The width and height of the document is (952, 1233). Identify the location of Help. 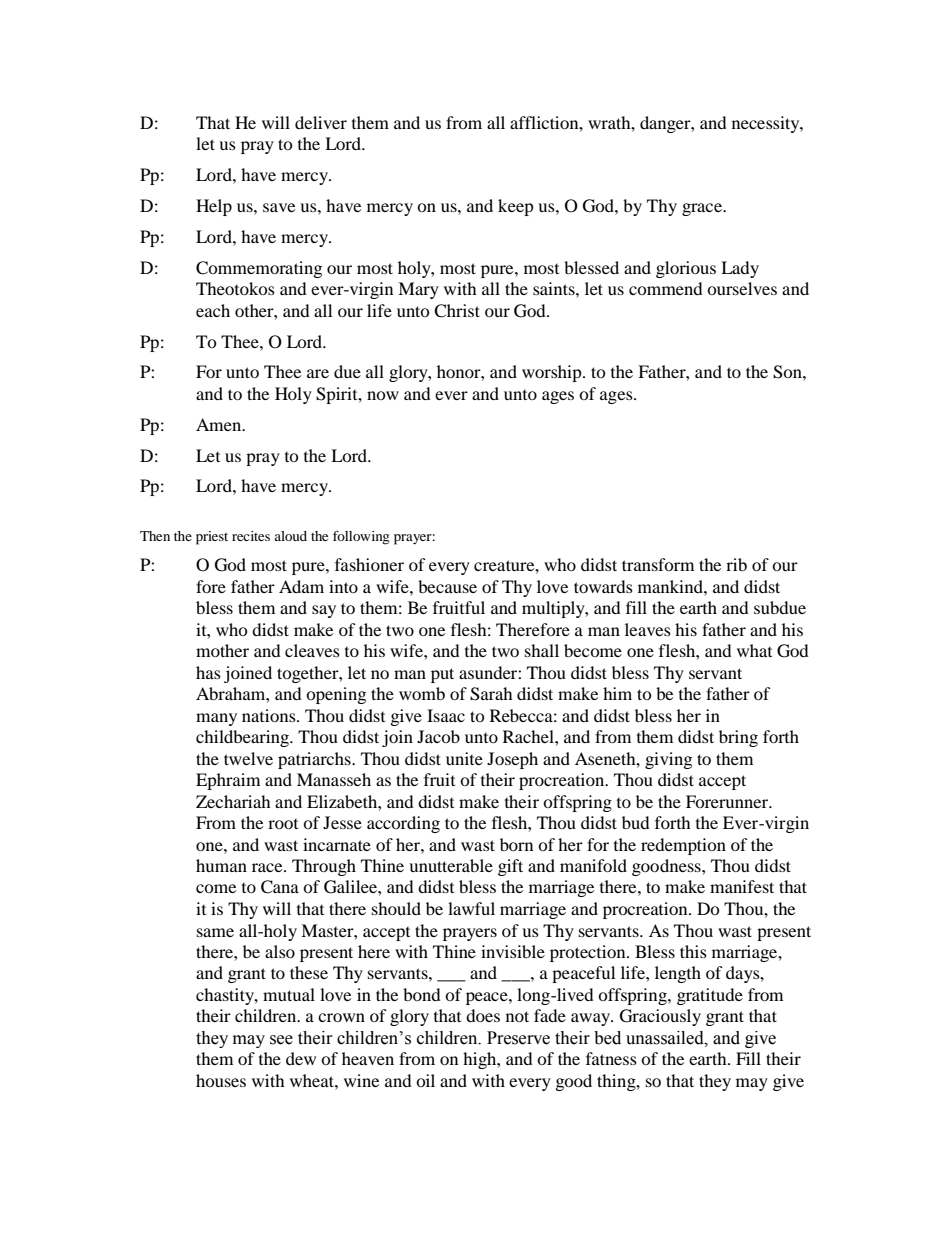
(214, 207).
